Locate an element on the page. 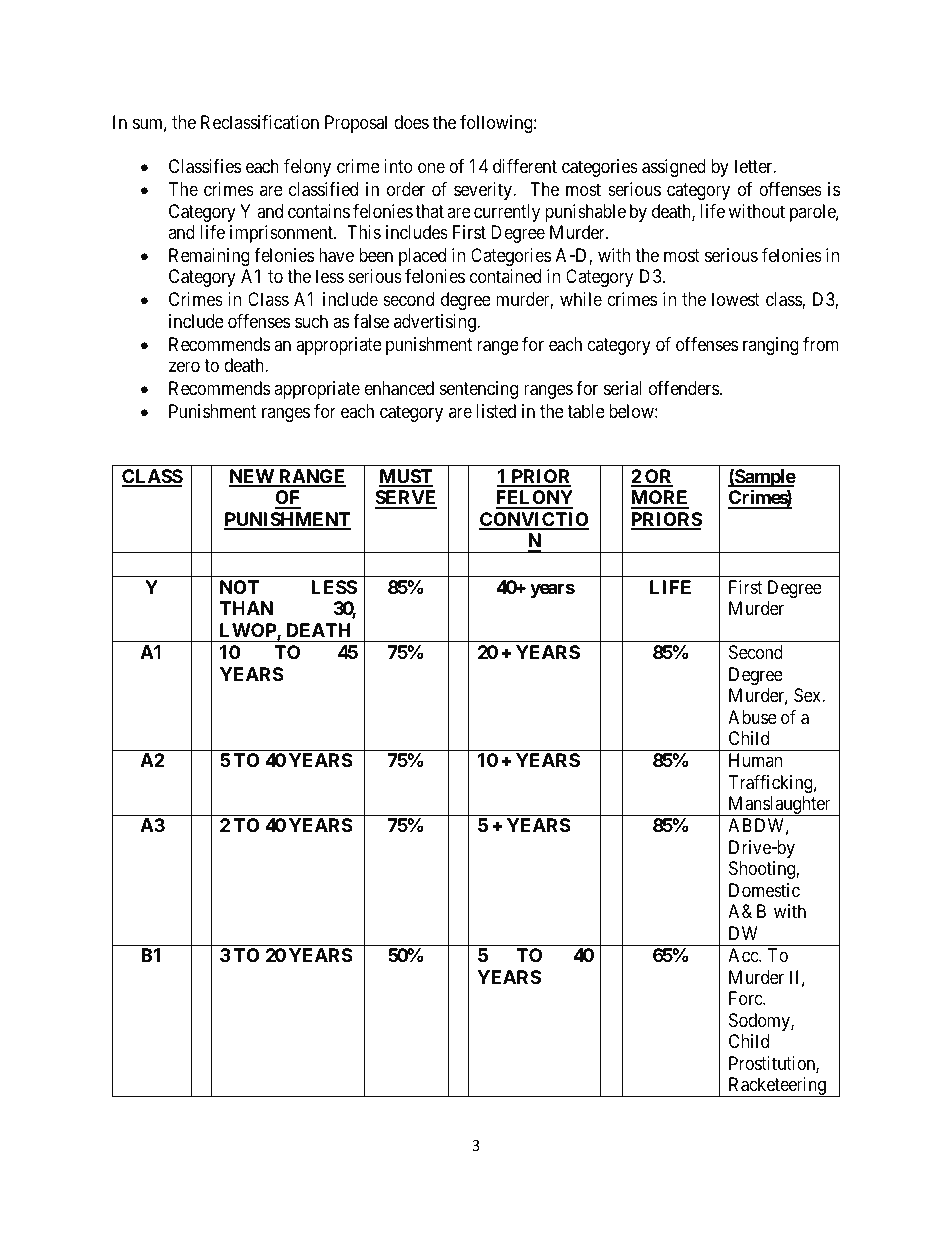  assigned is located at coordinates (674, 168).
